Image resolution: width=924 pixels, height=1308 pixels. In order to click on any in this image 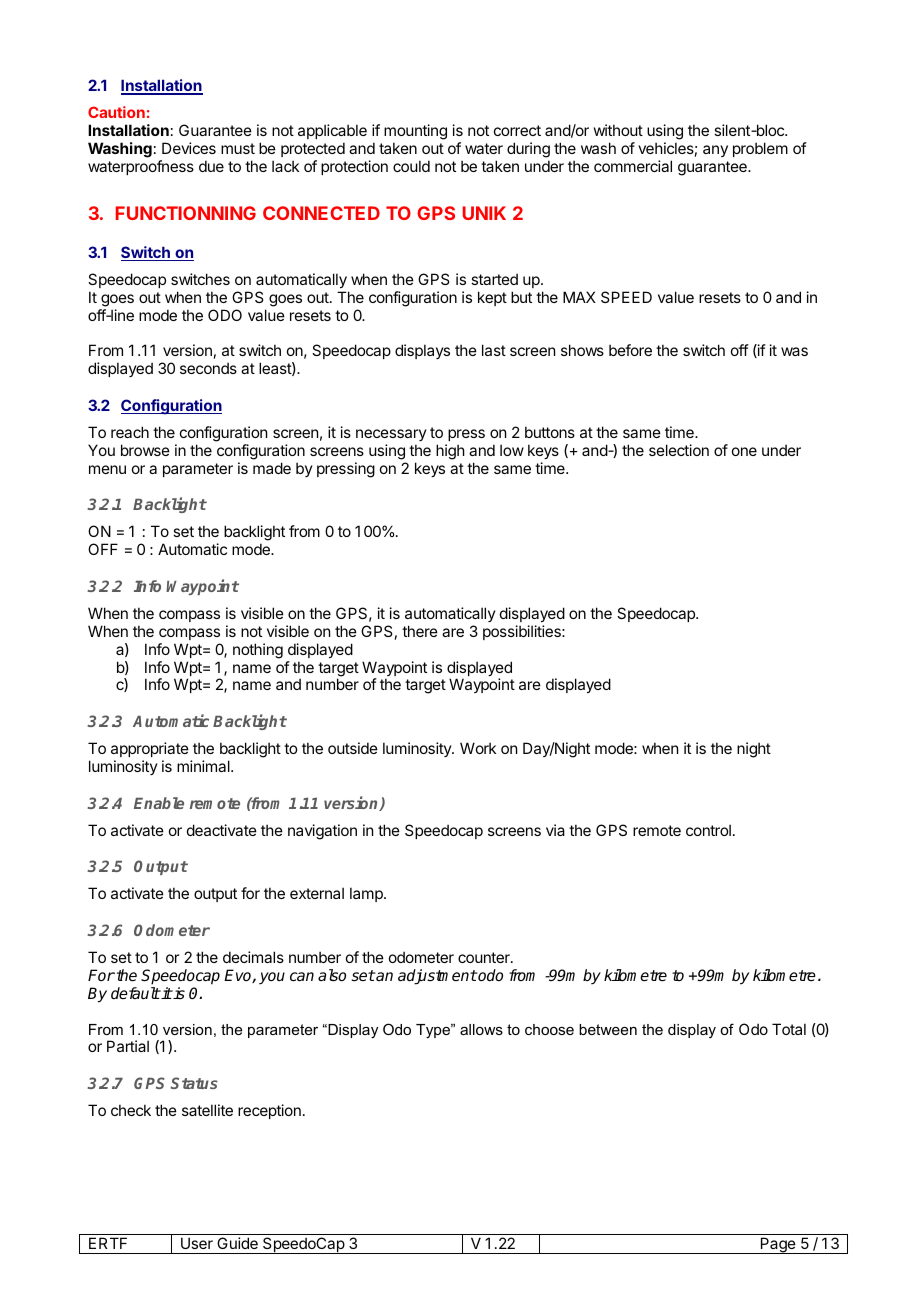, I will do `click(715, 151)`.
